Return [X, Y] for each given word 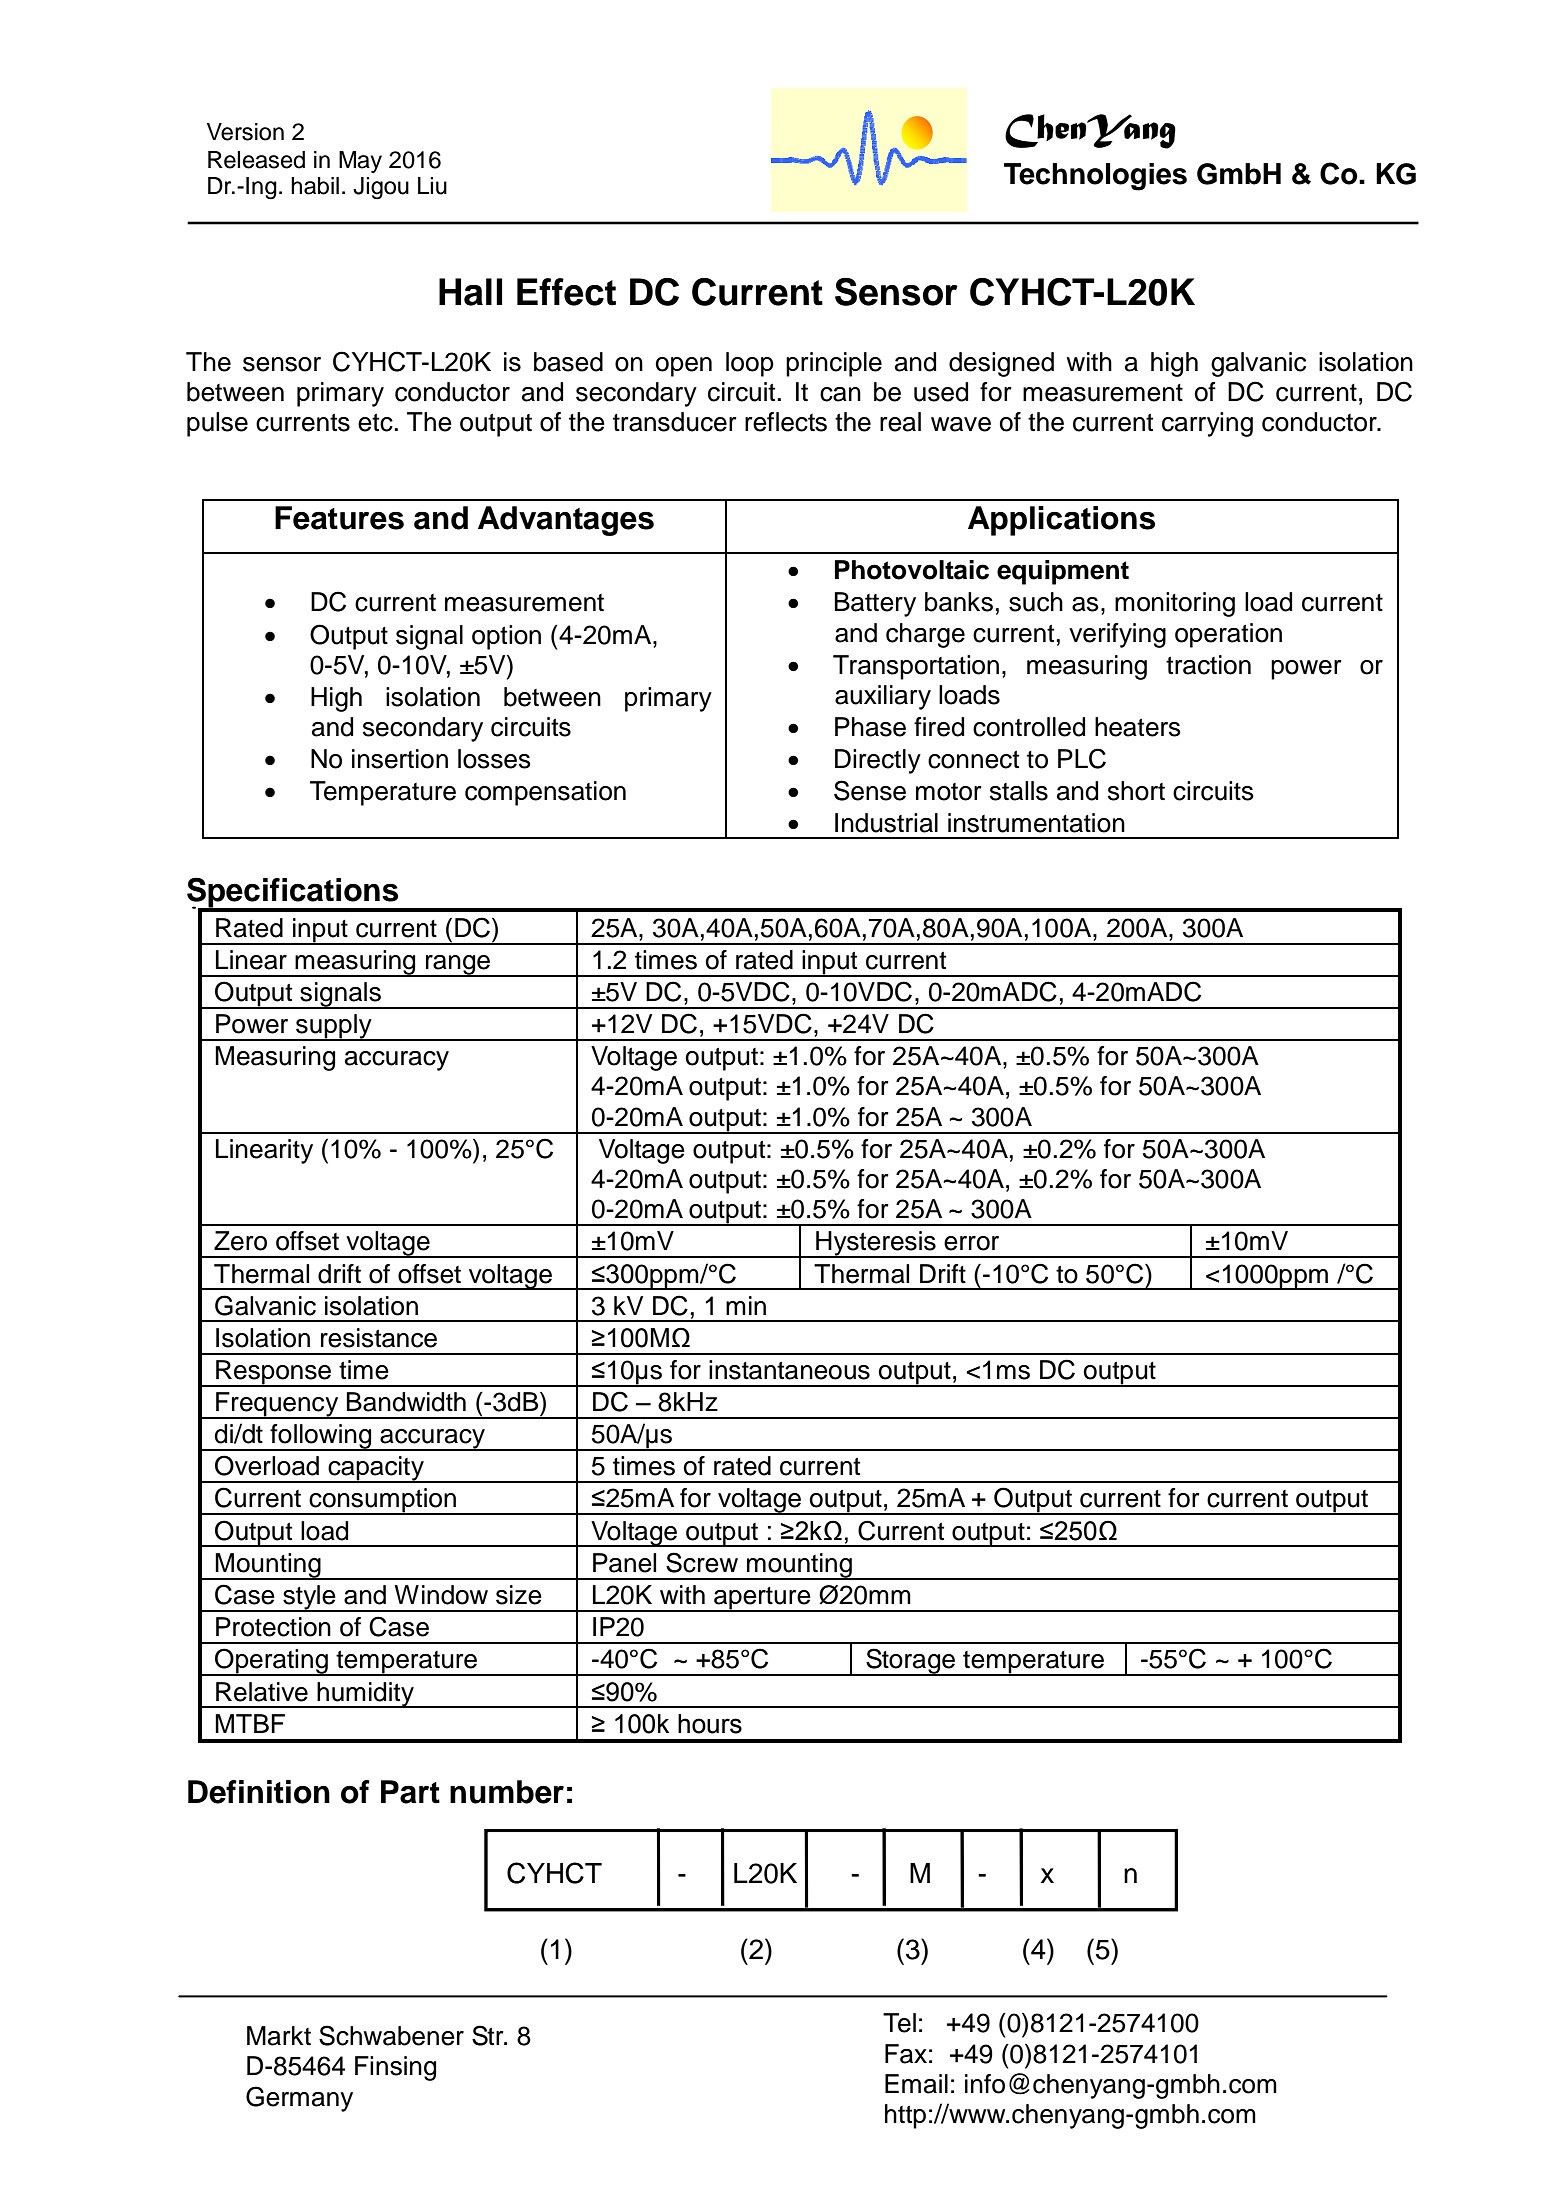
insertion [400, 759]
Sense [870, 790]
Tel [899, 2023]
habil [315, 186]
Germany [299, 2099]
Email [916, 2084]
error [971, 1243]
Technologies [1095, 177]
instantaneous [789, 1370]
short [1136, 791]
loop [750, 364]
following [321, 1437]
